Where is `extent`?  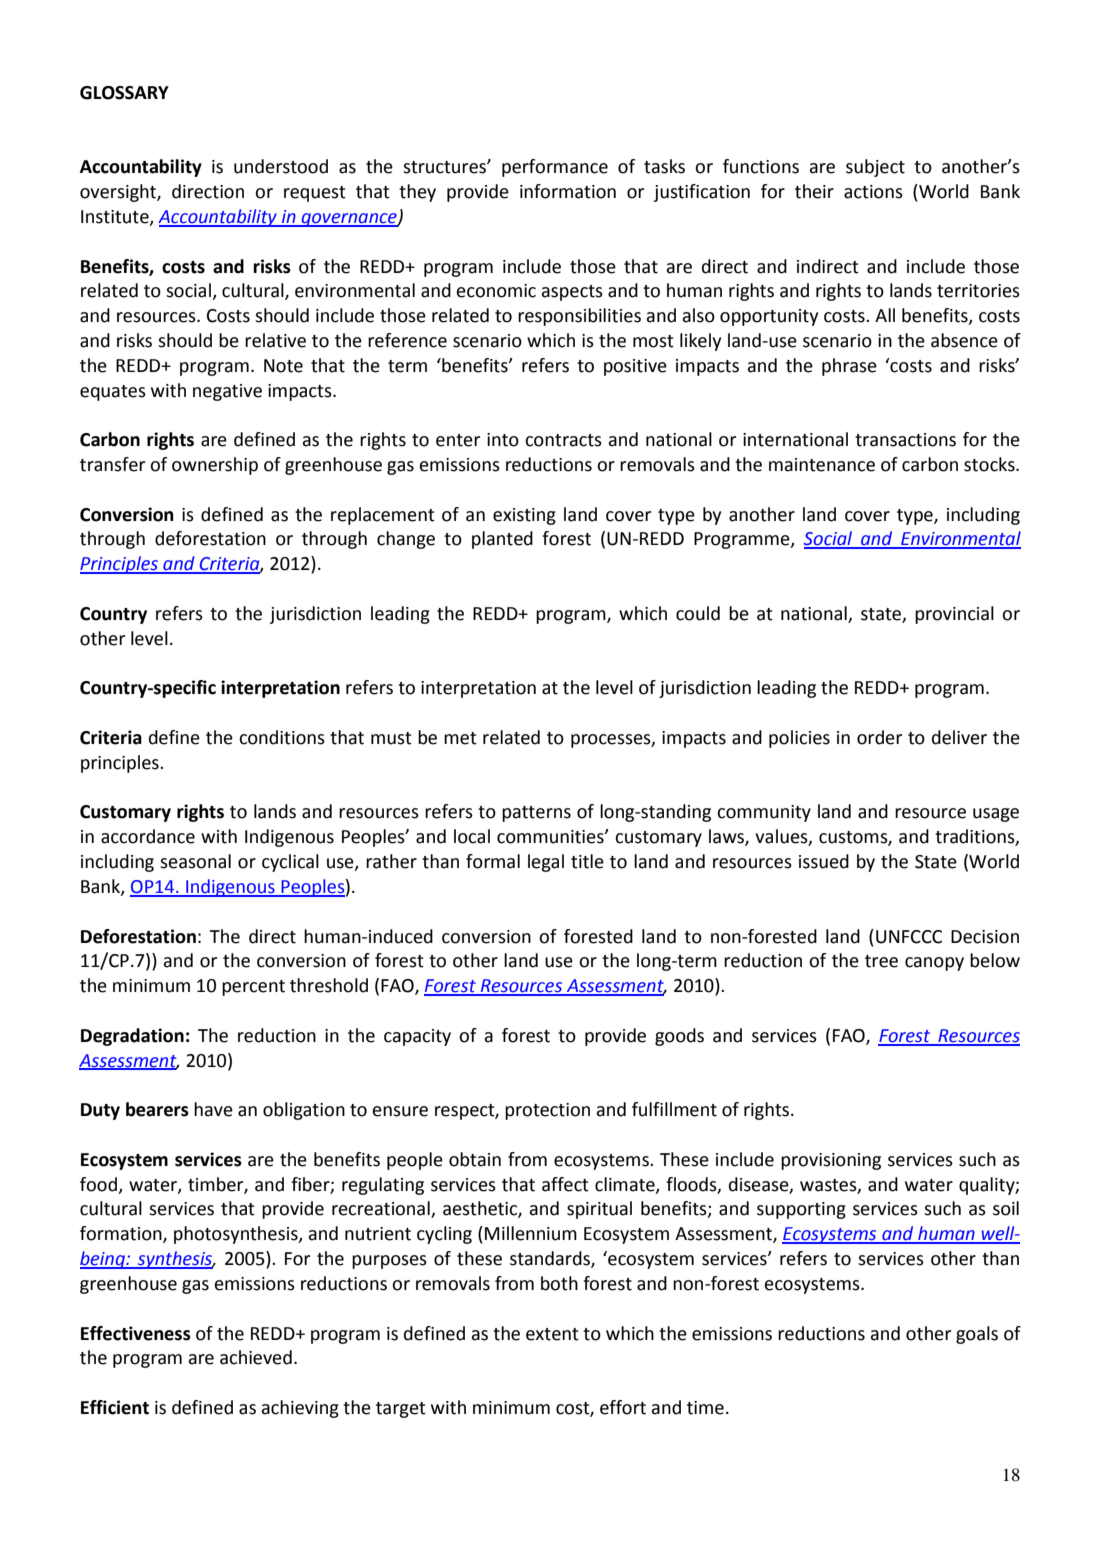
extent is located at coordinates (552, 1334).
